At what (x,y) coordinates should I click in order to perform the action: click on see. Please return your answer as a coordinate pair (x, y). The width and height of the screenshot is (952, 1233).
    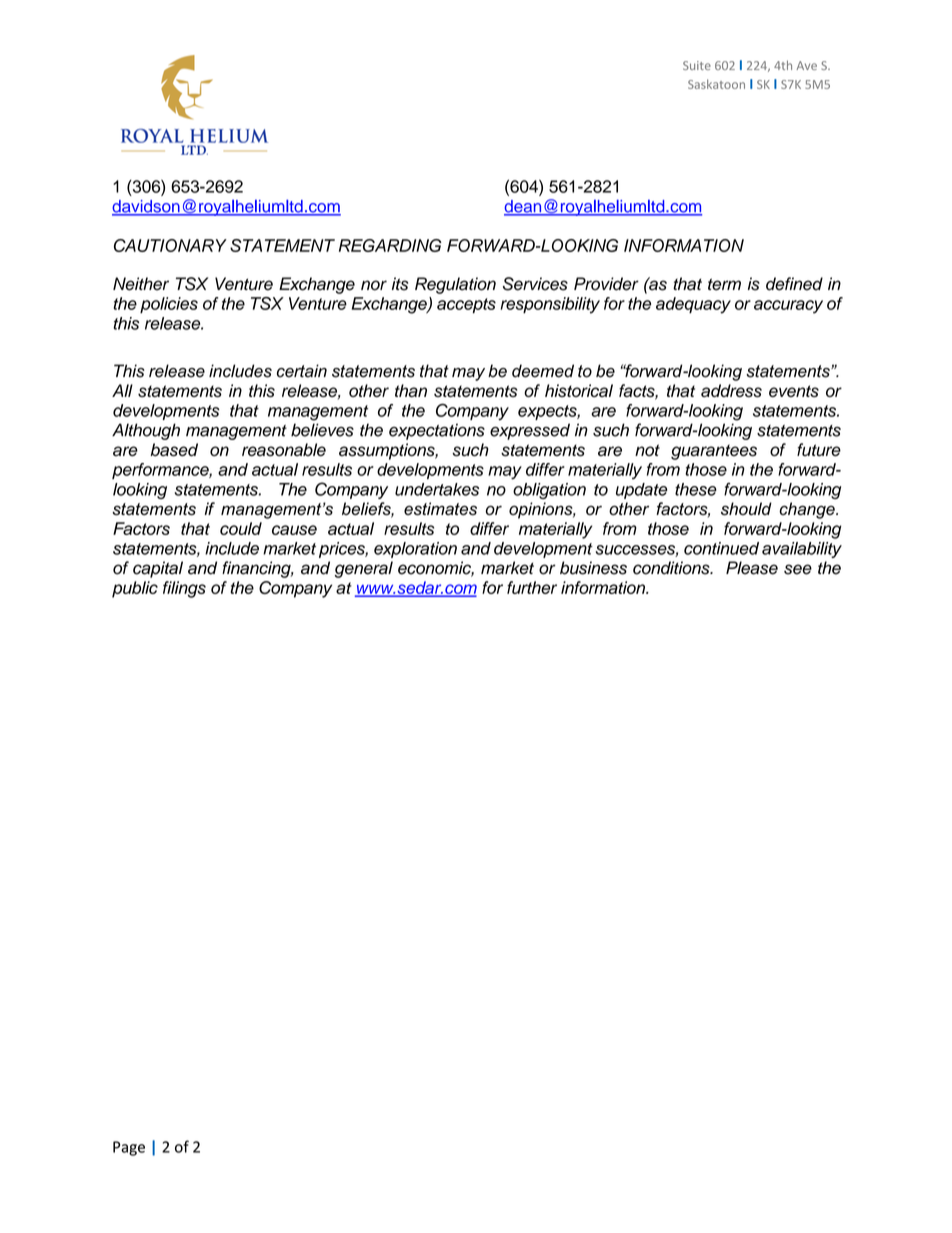
    Looking at the image, I should click on (798, 569).
